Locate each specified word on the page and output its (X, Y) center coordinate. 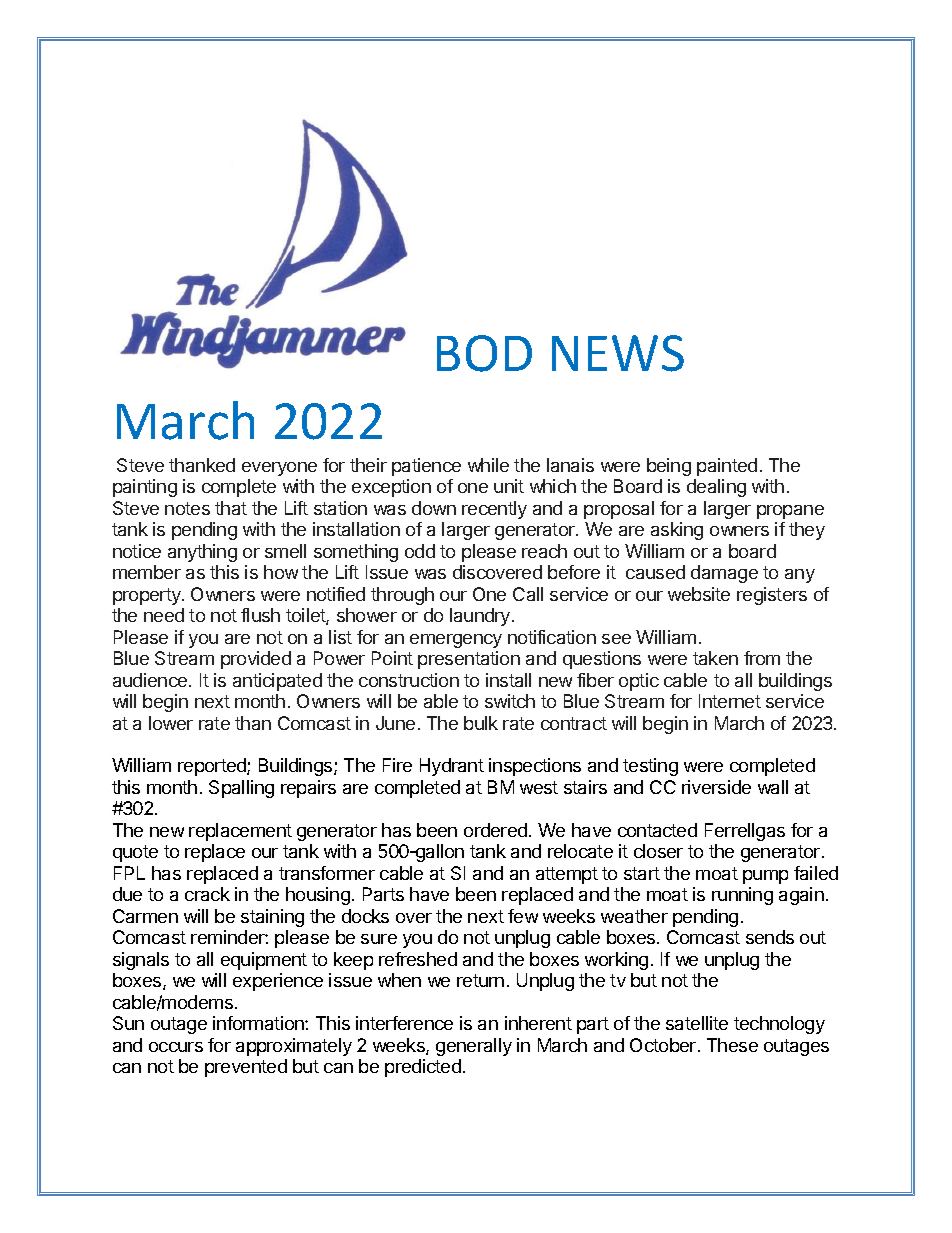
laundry (481, 617)
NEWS (618, 353)
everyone (279, 469)
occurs (176, 1047)
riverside (716, 787)
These (732, 1045)
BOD (484, 353)
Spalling (241, 789)
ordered (495, 830)
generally (474, 1047)
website (699, 594)
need (164, 615)
